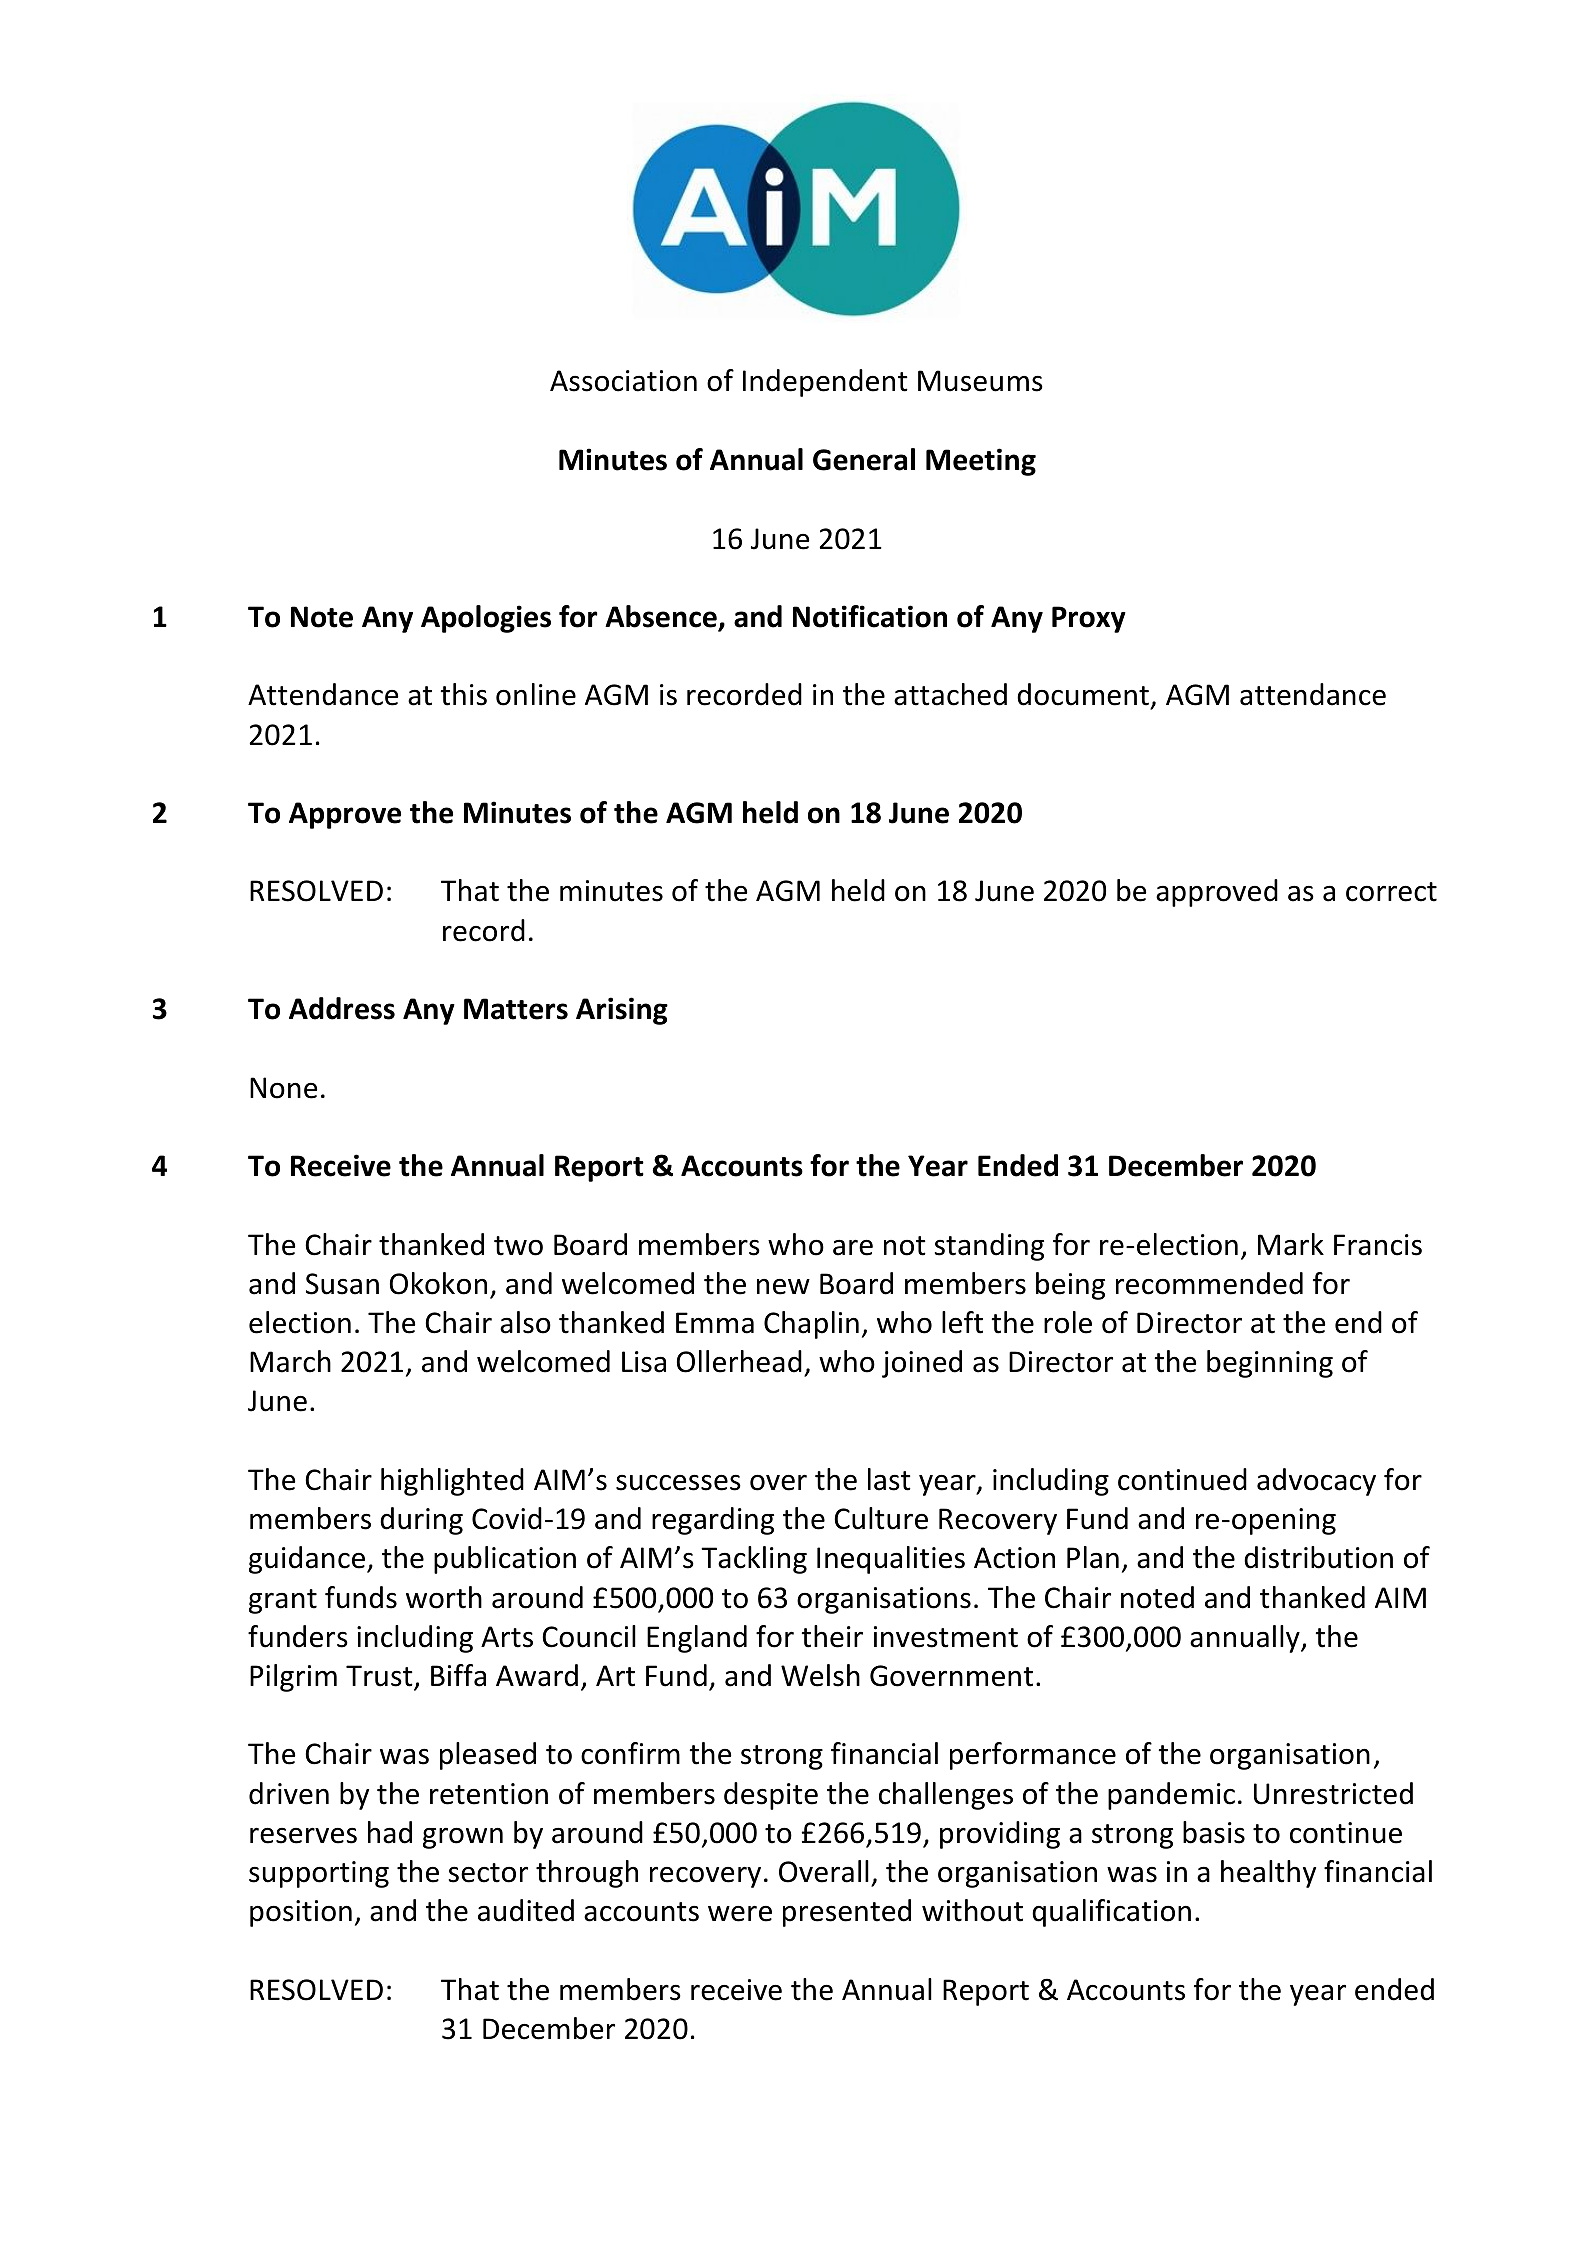 The height and width of the document is (2254, 1594). What do you see at coordinates (390, 1832) in the document?
I see `had` at bounding box center [390, 1832].
